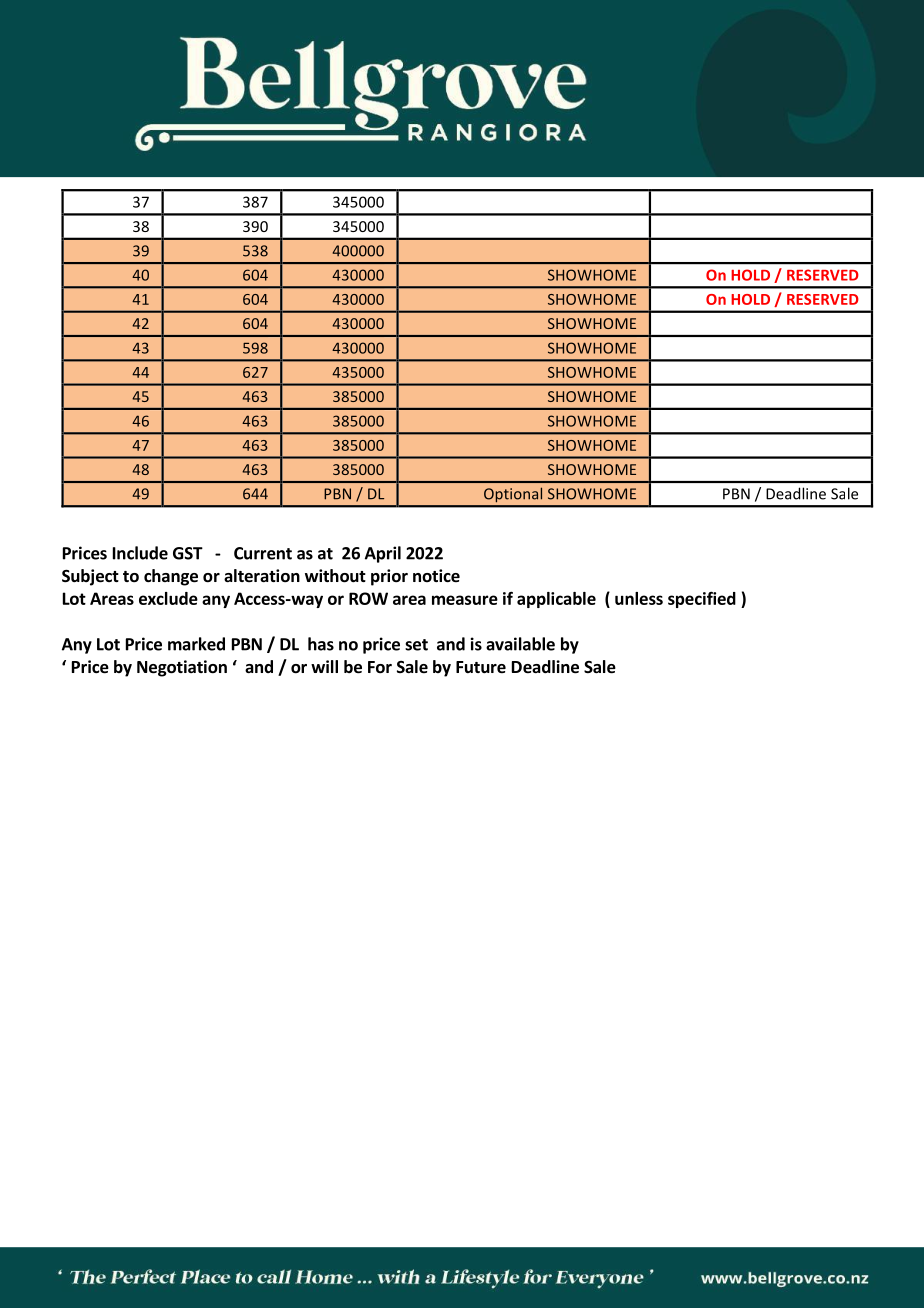 The image size is (924, 1308). What do you see at coordinates (436, 576) in the screenshot?
I see `notice` at bounding box center [436, 576].
